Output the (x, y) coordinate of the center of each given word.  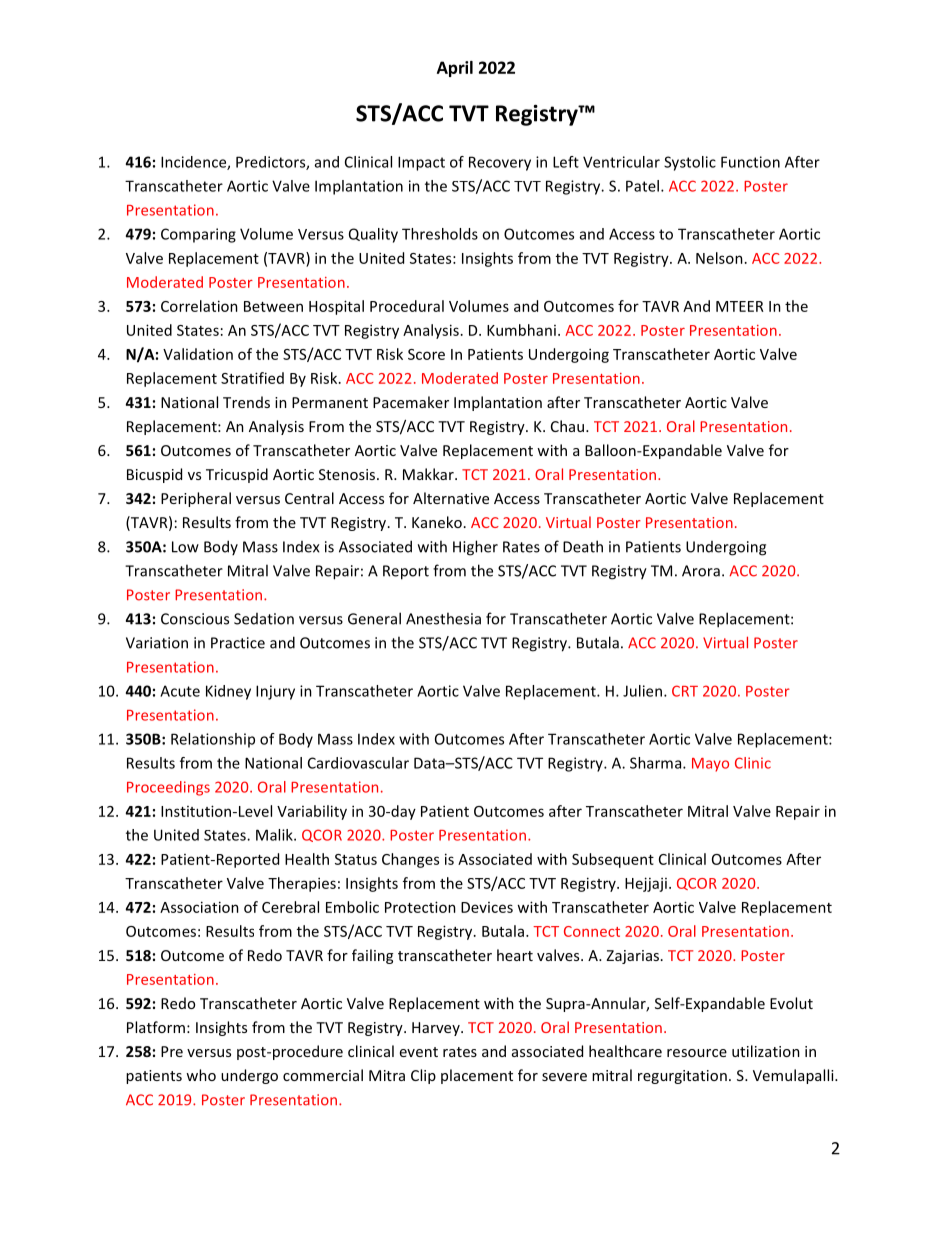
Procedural (407, 306)
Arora (701, 571)
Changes (410, 860)
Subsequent (613, 860)
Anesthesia (443, 618)
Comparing (198, 235)
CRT (685, 691)
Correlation (199, 306)
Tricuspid (237, 475)
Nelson (719, 258)
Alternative (451, 498)
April (455, 69)
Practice (238, 643)
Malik (275, 835)
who (201, 1075)
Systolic (690, 163)
